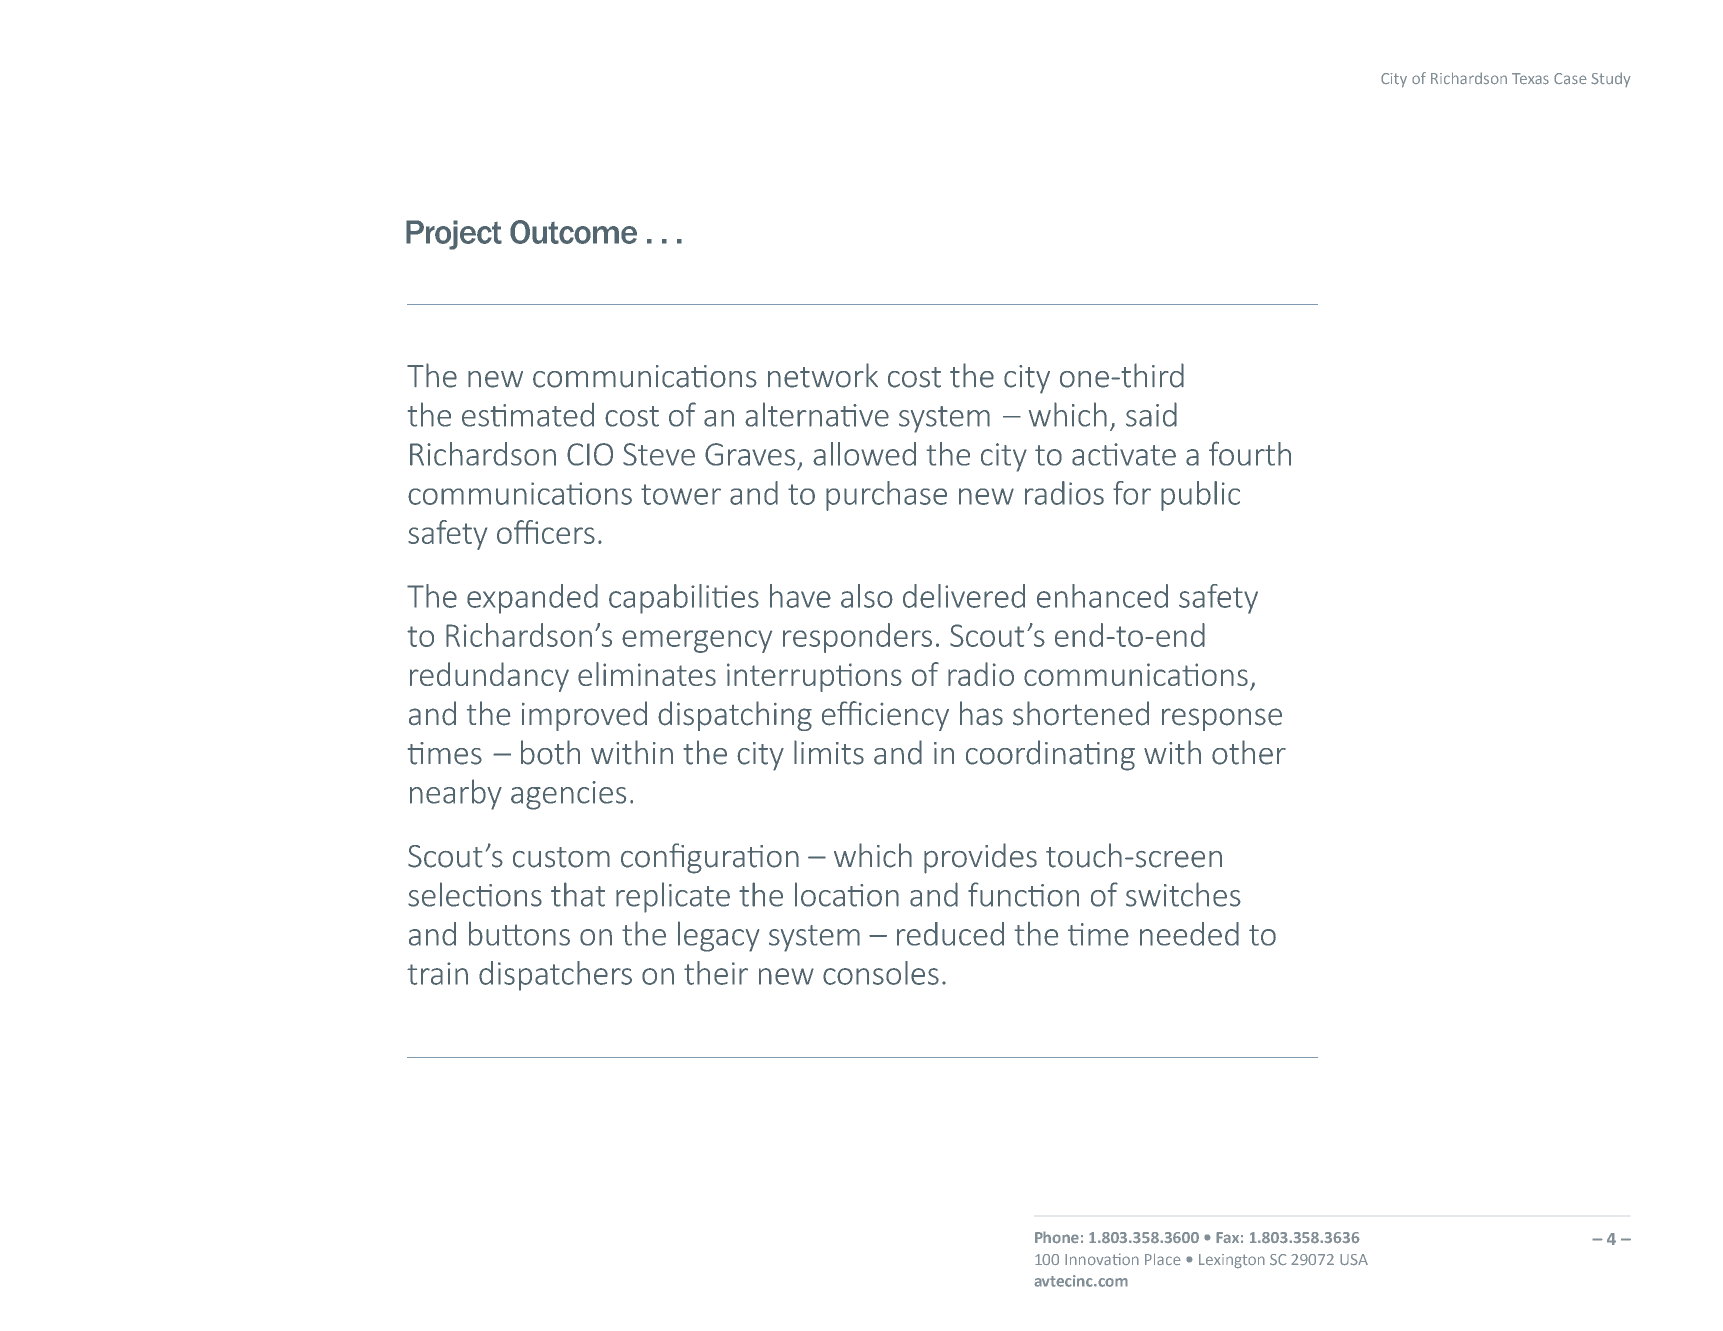  What do you see at coordinates (555, 976) in the screenshot?
I see `dispatchers` at bounding box center [555, 976].
